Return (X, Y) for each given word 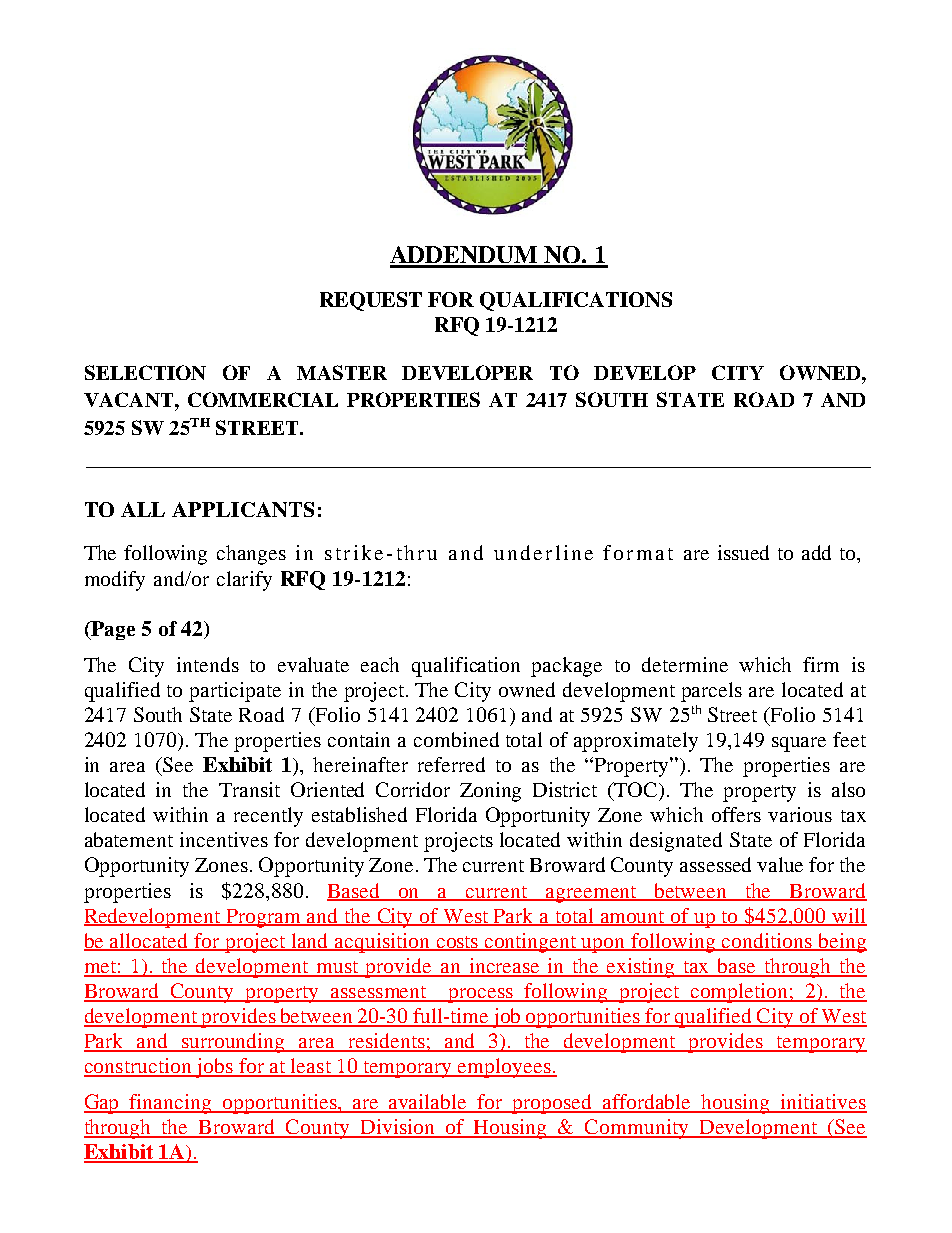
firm (821, 664)
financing (171, 1104)
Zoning (490, 792)
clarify (244, 581)
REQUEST (371, 301)
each (380, 664)
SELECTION (145, 372)
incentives (224, 839)
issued (743, 552)
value (780, 864)
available (428, 1103)
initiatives (822, 1103)
